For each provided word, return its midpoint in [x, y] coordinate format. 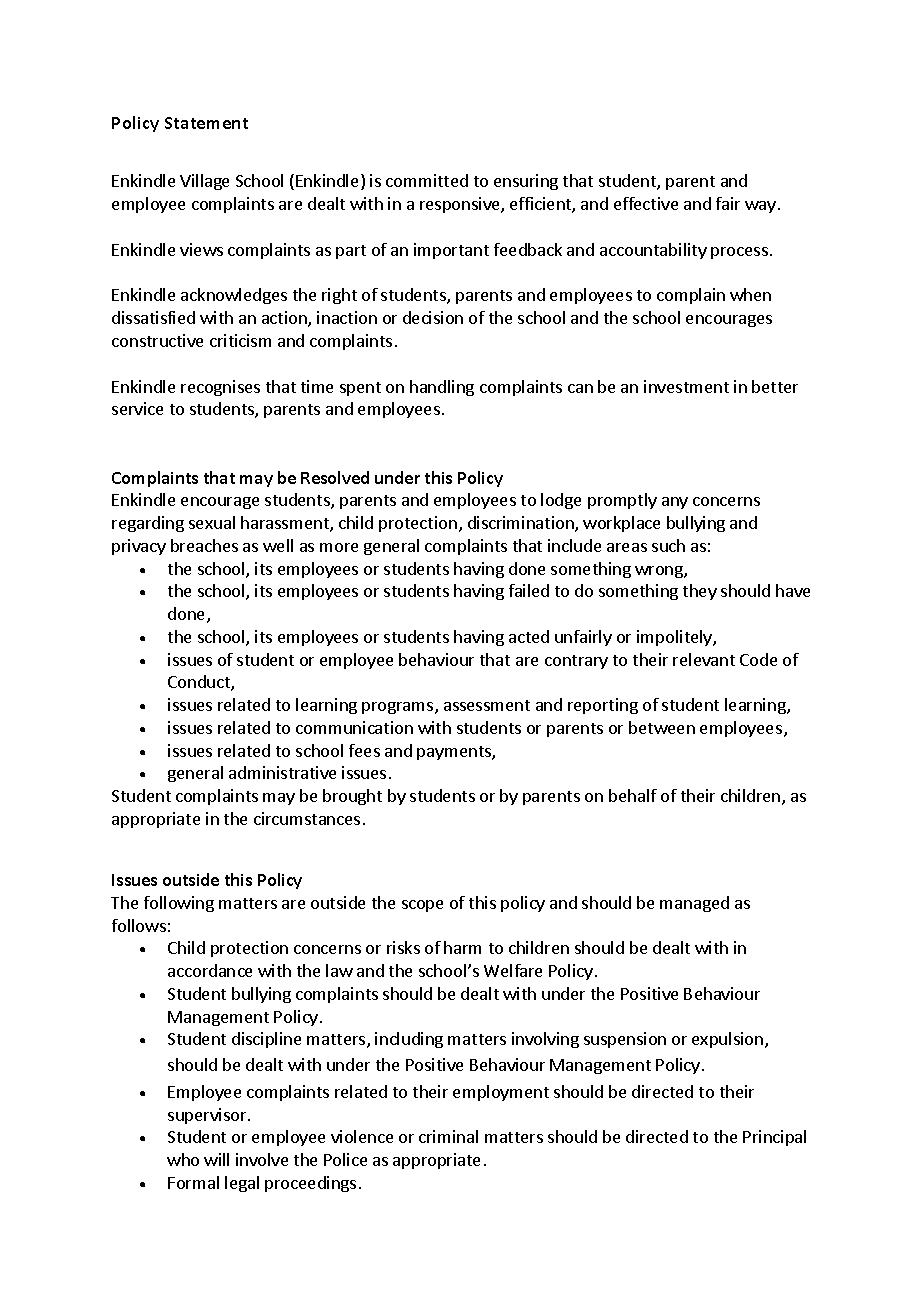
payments [455, 753]
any [675, 503]
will [216, 1159]
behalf [633, 795]
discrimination [522, 524]
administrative [282, 772]
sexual [212, 522]
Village [204, 182]
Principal [774, 1138]
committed [427, 180]
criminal [448, 1136]
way [760, 207]
